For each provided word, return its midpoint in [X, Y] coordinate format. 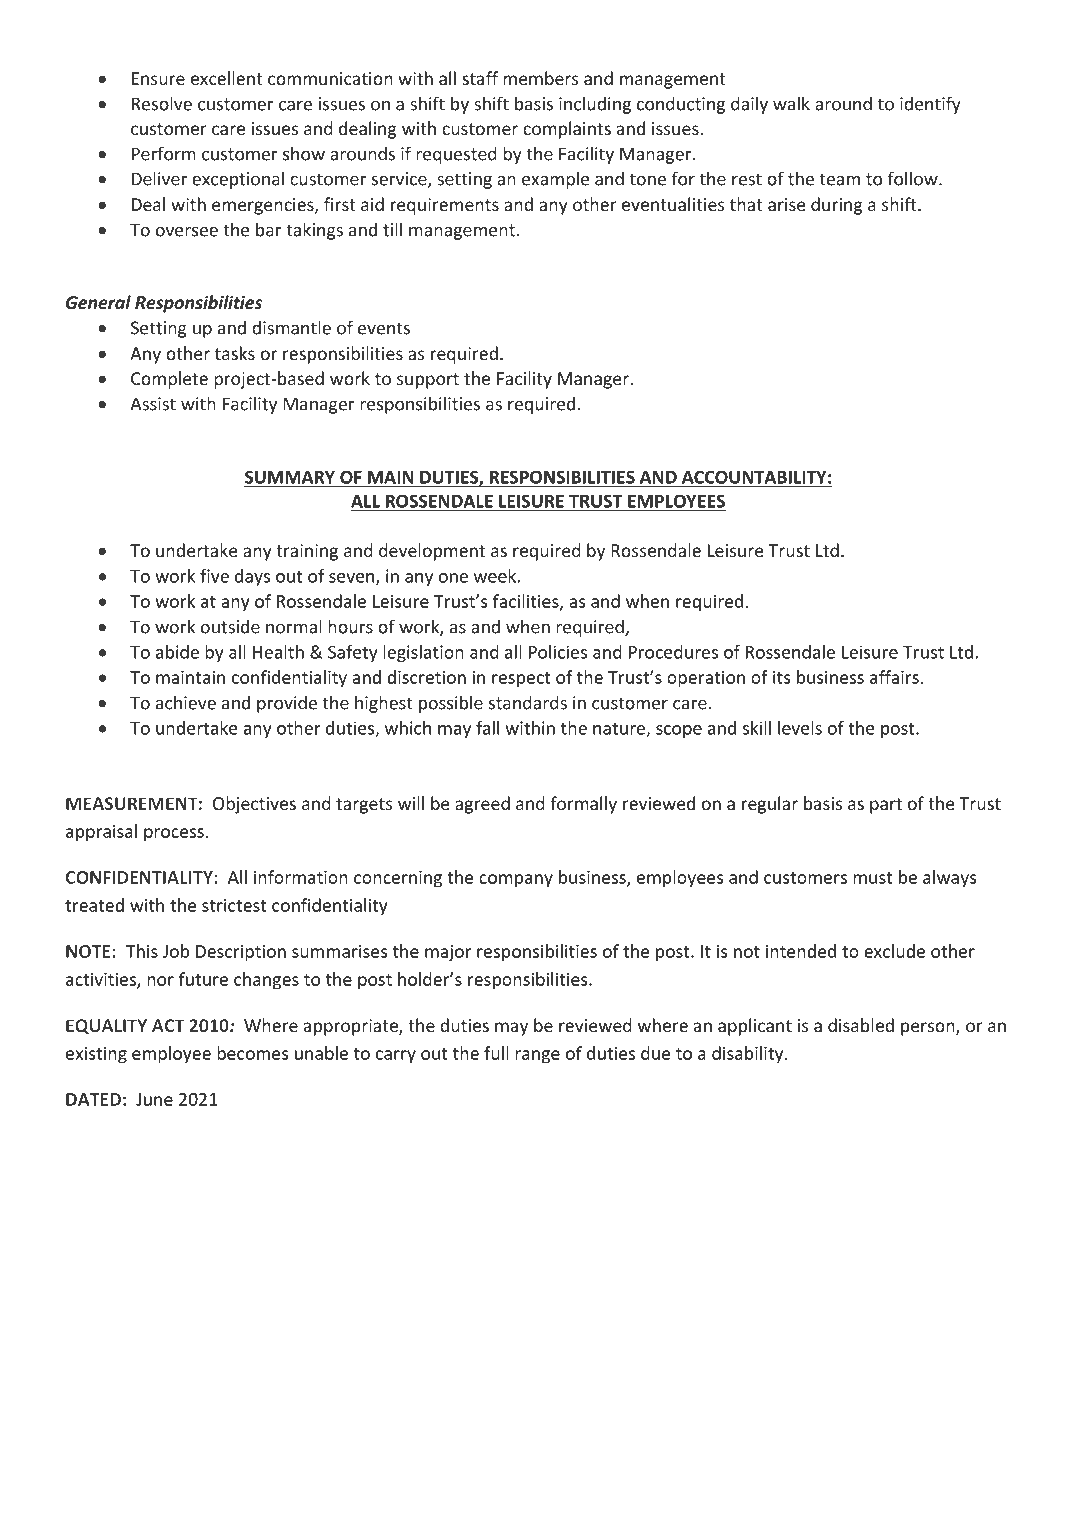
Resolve [162, 103]
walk [791, 103]
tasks [235, 353]
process [174, 835]
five [214, 576]
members [541, 78]
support [428, 381]
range [537, 1057]
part [886, 806]
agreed [482, 805]
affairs [894, 677]
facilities [527, 602]
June [154, 1099]
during [837, 206]
